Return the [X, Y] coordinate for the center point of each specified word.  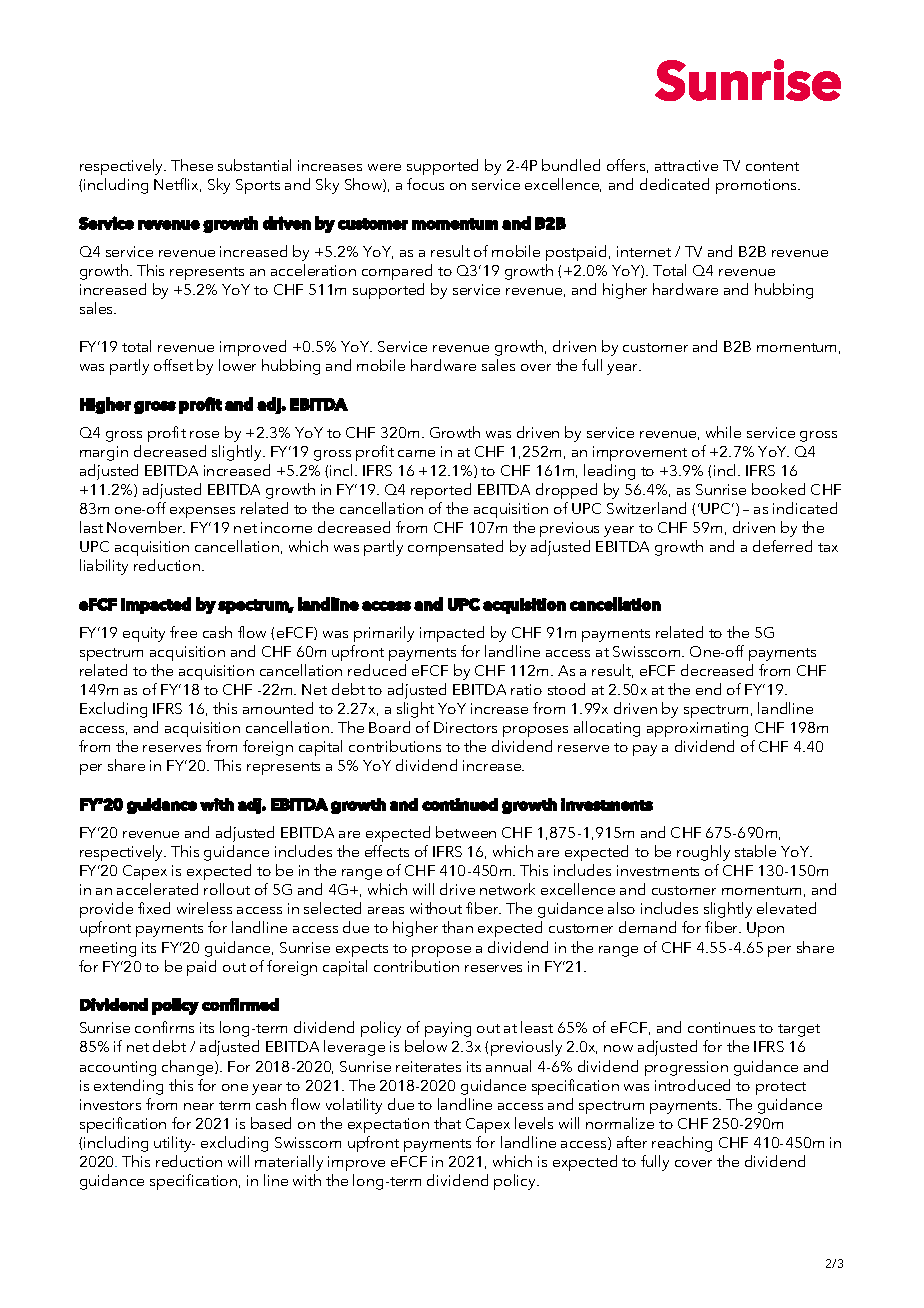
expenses [202, 512]
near [199, 1106]
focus [425, 184]
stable [755, 851]
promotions [757, 186]
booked [778, 489]
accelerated [157, 889]
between [466, 832]
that [447, 1123]
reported [441, 491]
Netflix [177, 185]
